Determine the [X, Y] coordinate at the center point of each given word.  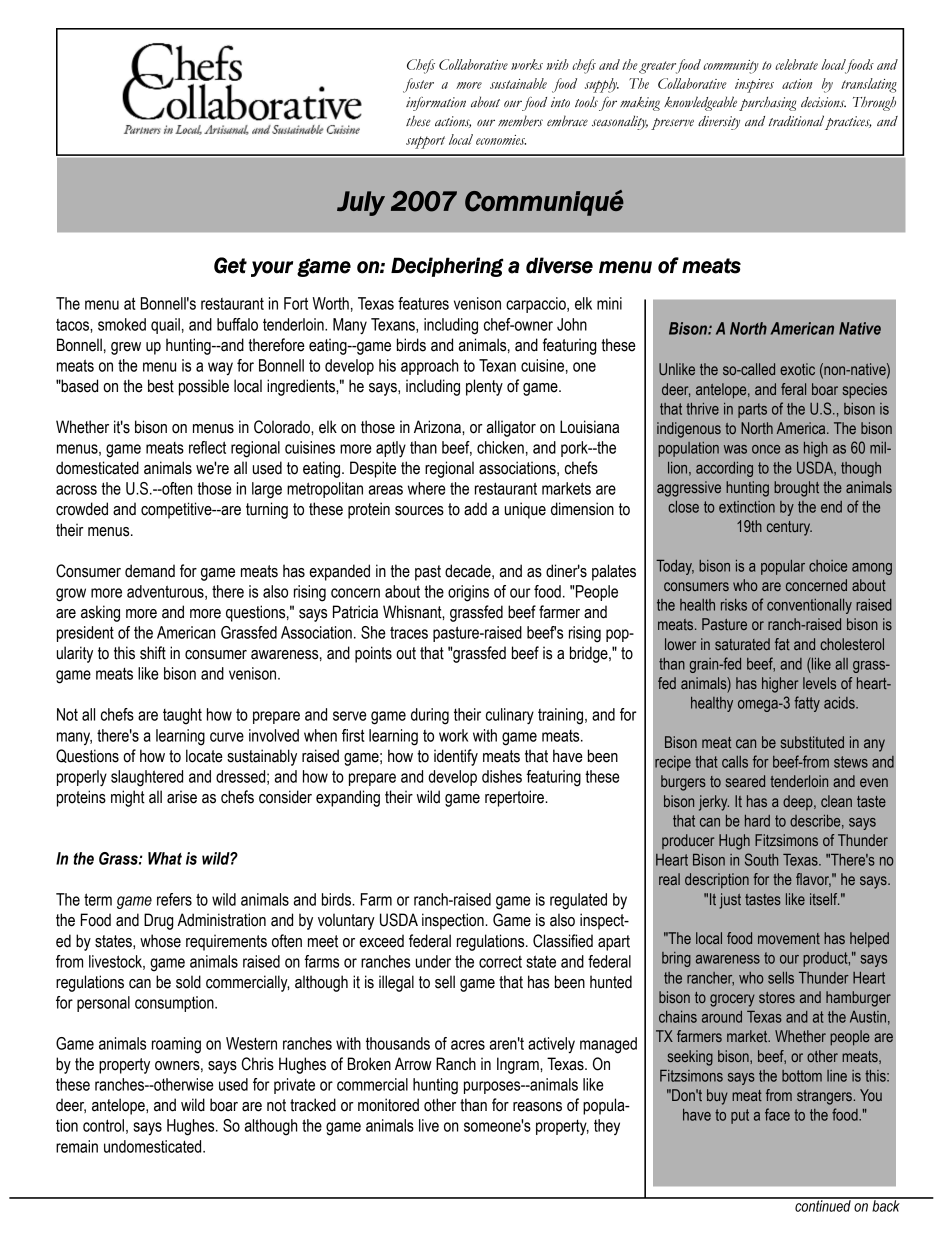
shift [153, 653]
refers [174, 899]
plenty [484, 387]
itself [824, 899]
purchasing [767, 104]
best [161, 386]
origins [468, 593]
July [361, 203]
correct [500, 962]
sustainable [518, 83]
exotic [797, 369]
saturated [742, 644]
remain [77, 1146]
